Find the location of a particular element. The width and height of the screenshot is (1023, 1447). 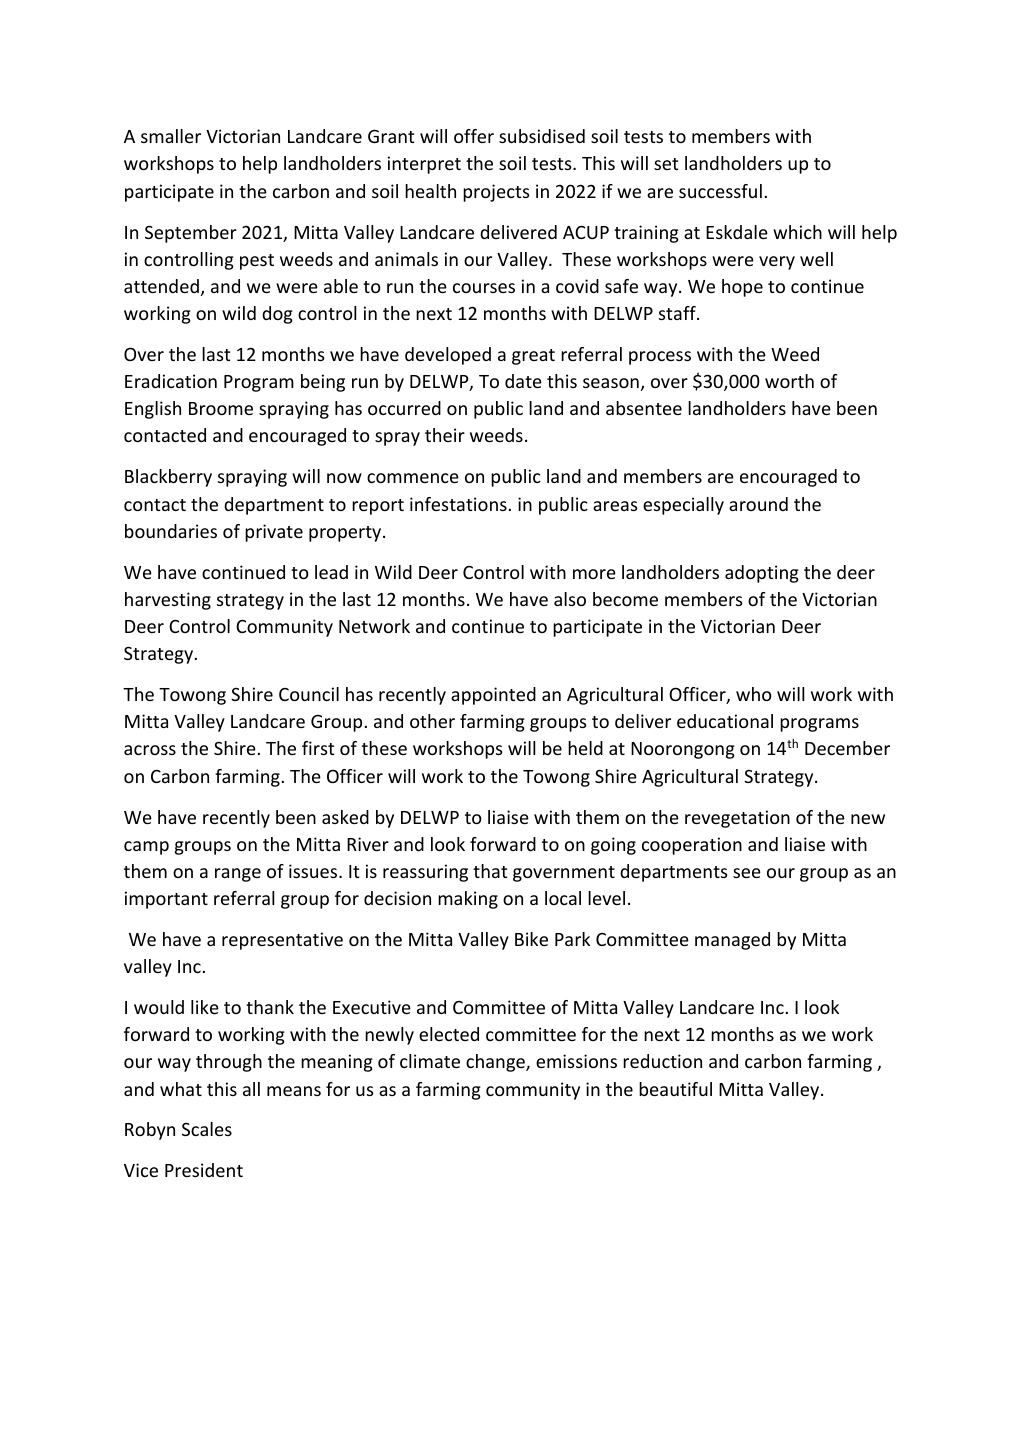

around is located at coordinates (758, 504).
